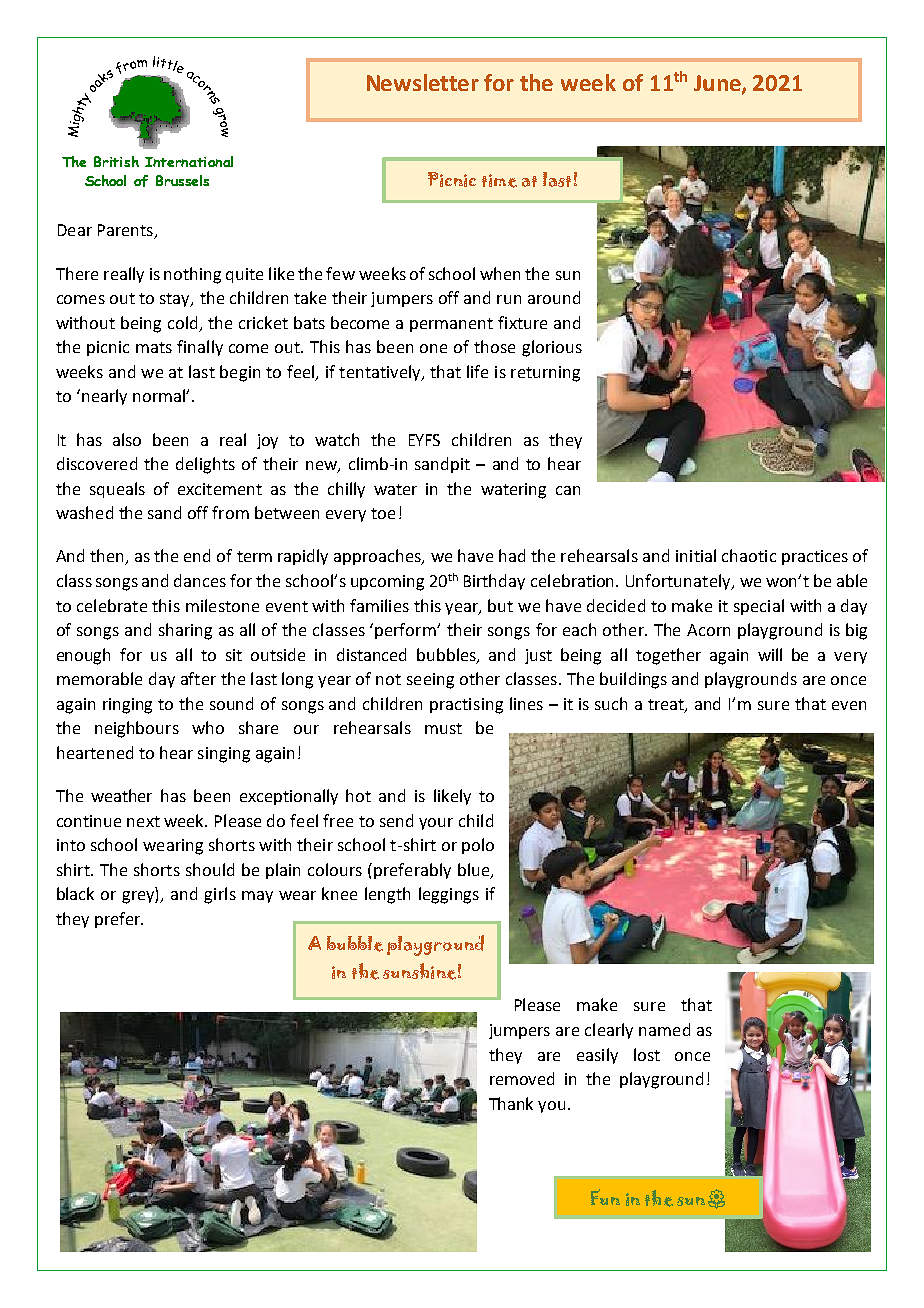  I want to click on Thank, so click(511, 1103).
